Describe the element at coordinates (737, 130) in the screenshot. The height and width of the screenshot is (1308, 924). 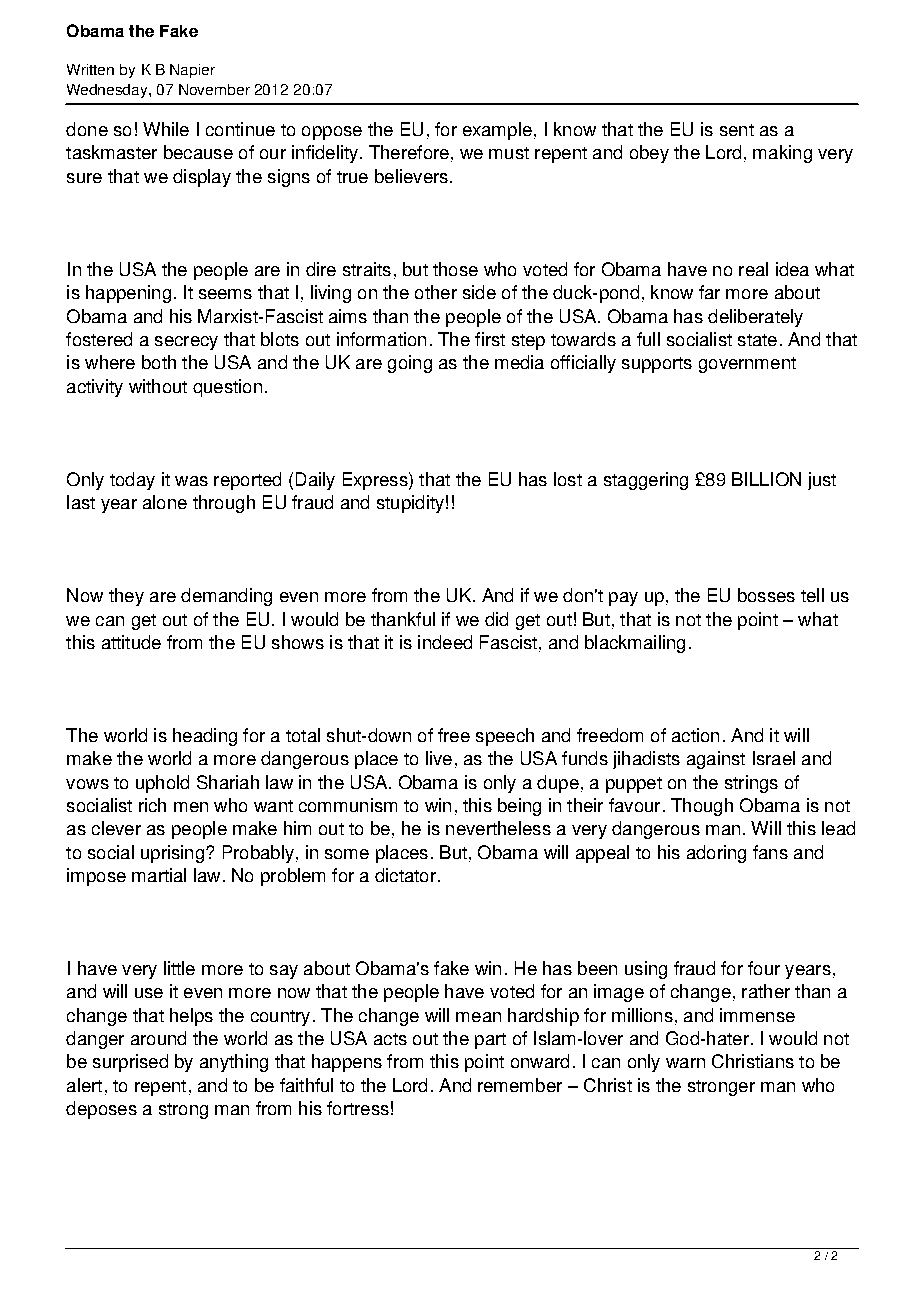
I see `sent` at that location.
